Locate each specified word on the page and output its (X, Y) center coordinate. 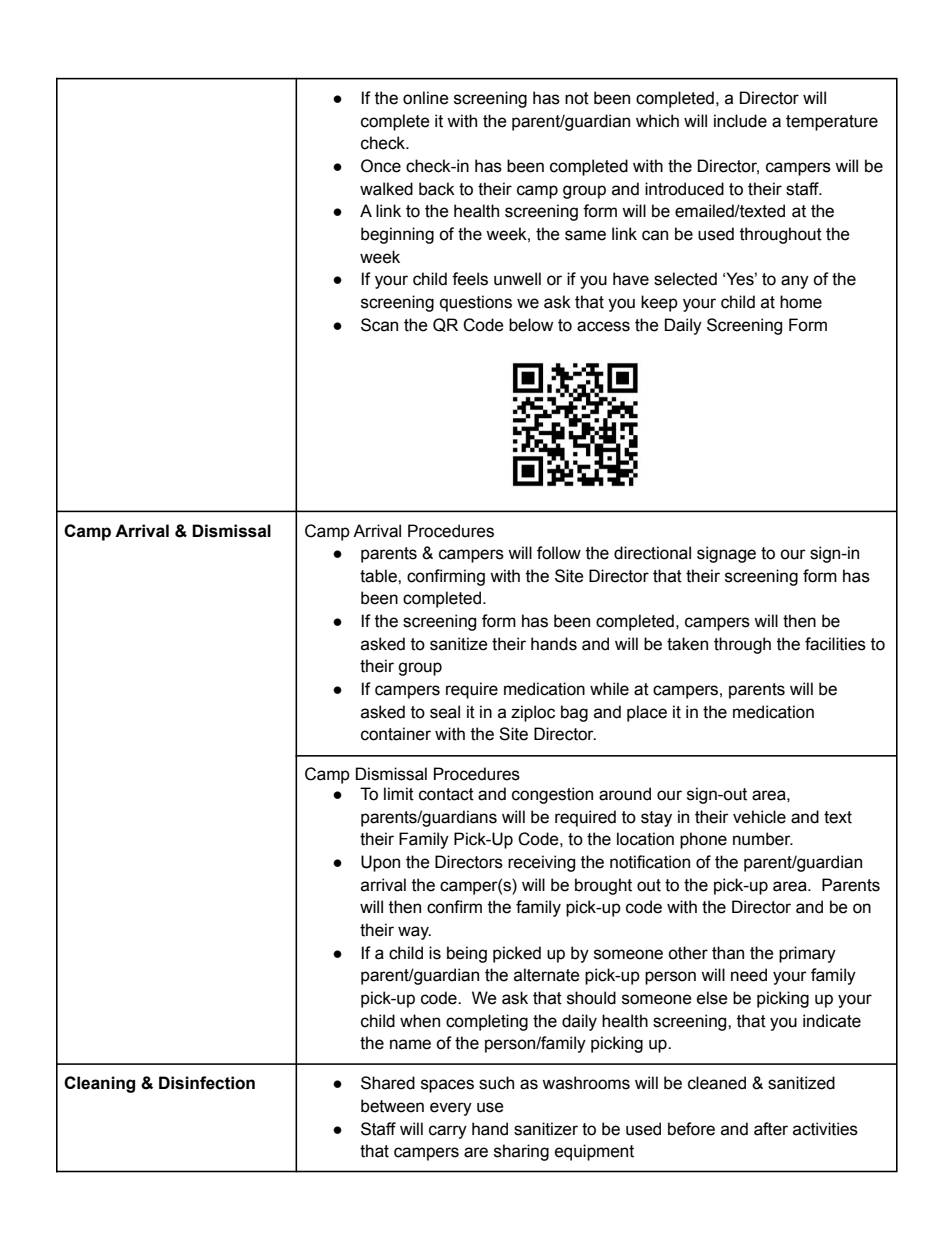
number (763, 839)
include (740, 121)
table (379, 576)
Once (381, 166)
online (426, 98)
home (801, 302)
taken (687, 644)
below (531, 325)
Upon (380, 863)
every (451, 1109)
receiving (541, 863)
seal (445, 712)
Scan (379, 325)
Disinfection (207, 1083)
